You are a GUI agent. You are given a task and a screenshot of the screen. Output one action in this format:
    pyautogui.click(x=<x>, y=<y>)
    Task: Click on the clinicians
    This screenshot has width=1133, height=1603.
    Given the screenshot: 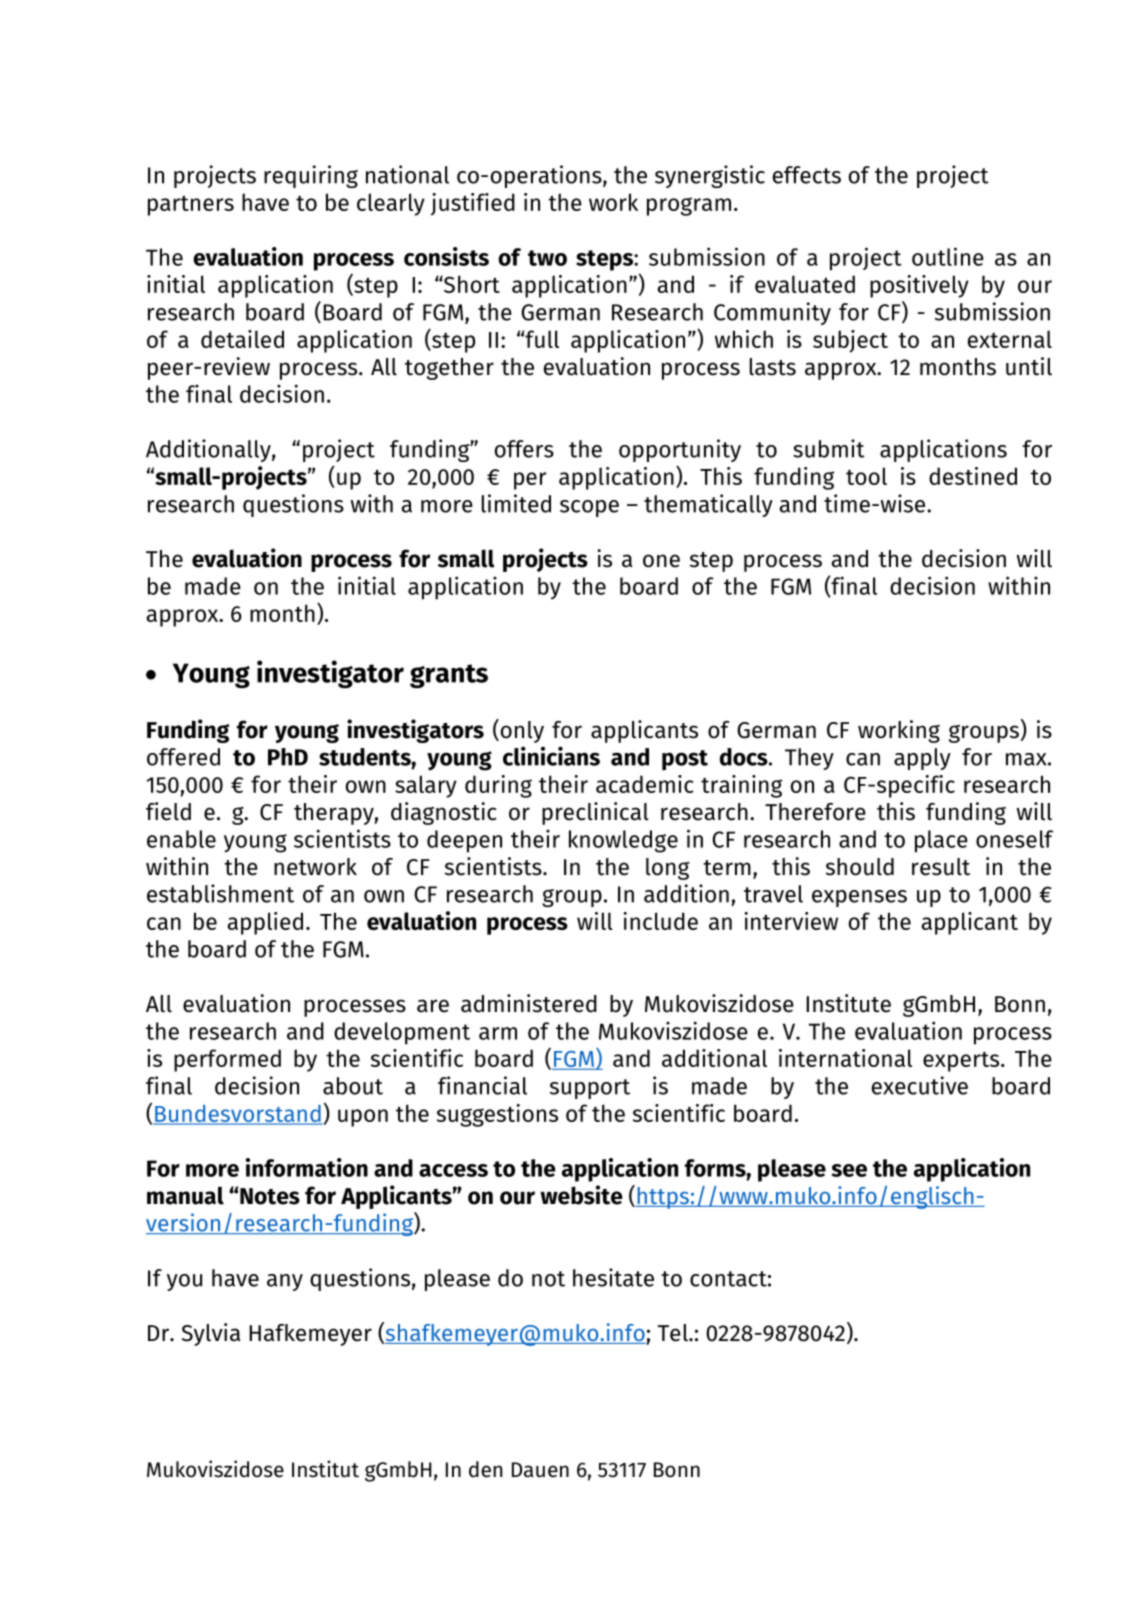 What is the action you would take?
    pyautogui.click(x=551, y=756)
